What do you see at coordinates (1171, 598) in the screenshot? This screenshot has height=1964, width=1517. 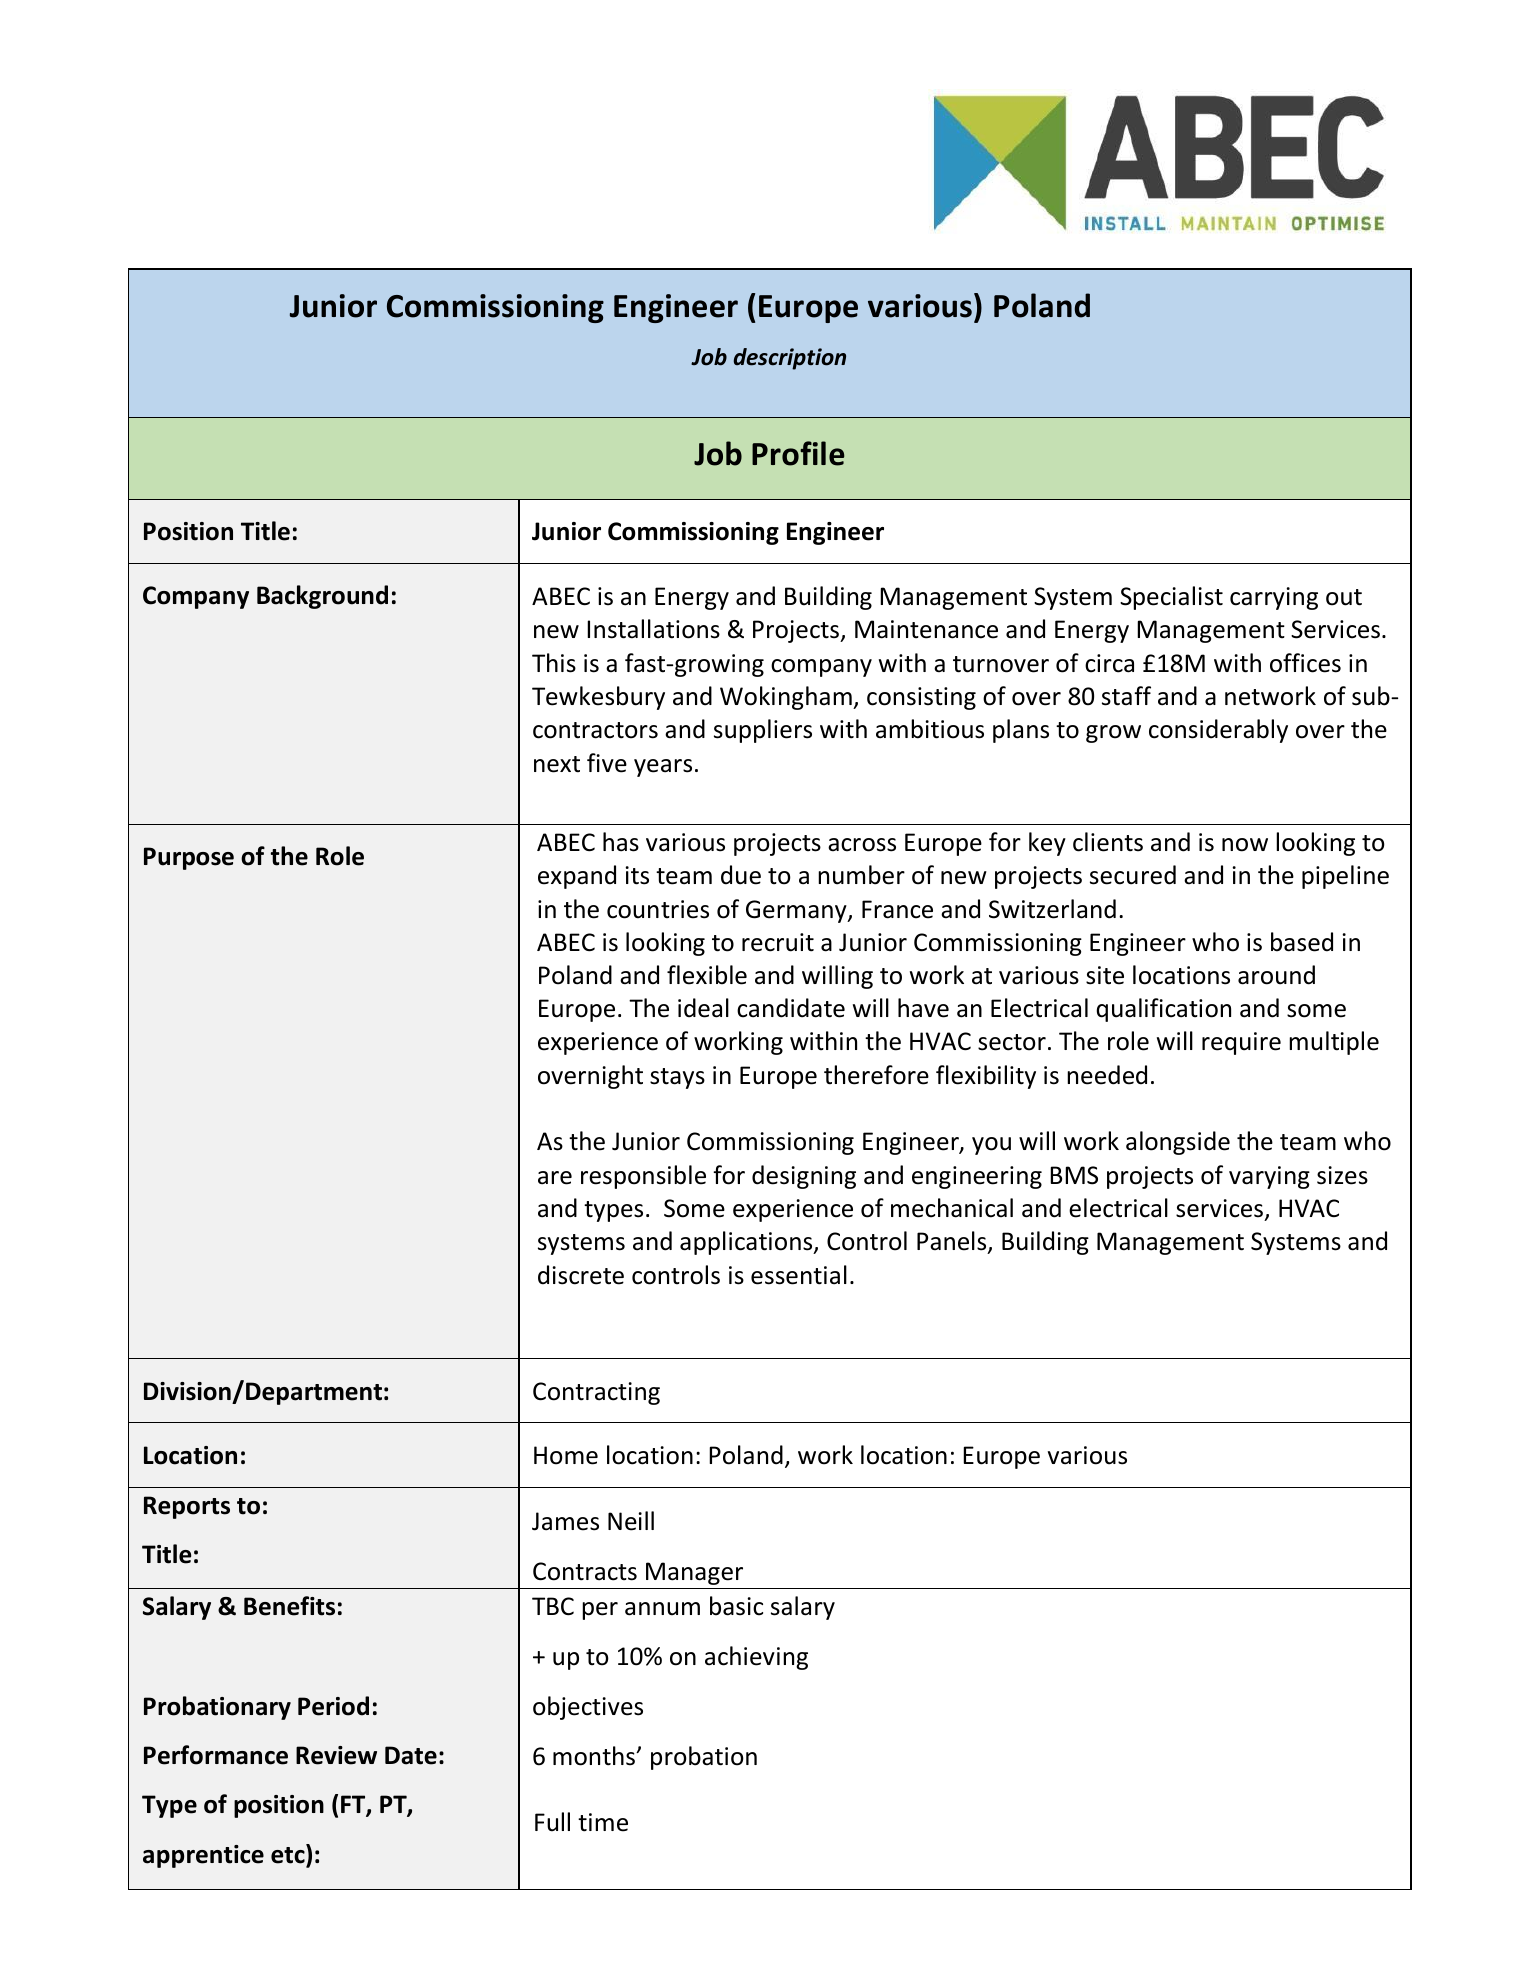 I see `Specialist` at bounding box center [1171, 598].
